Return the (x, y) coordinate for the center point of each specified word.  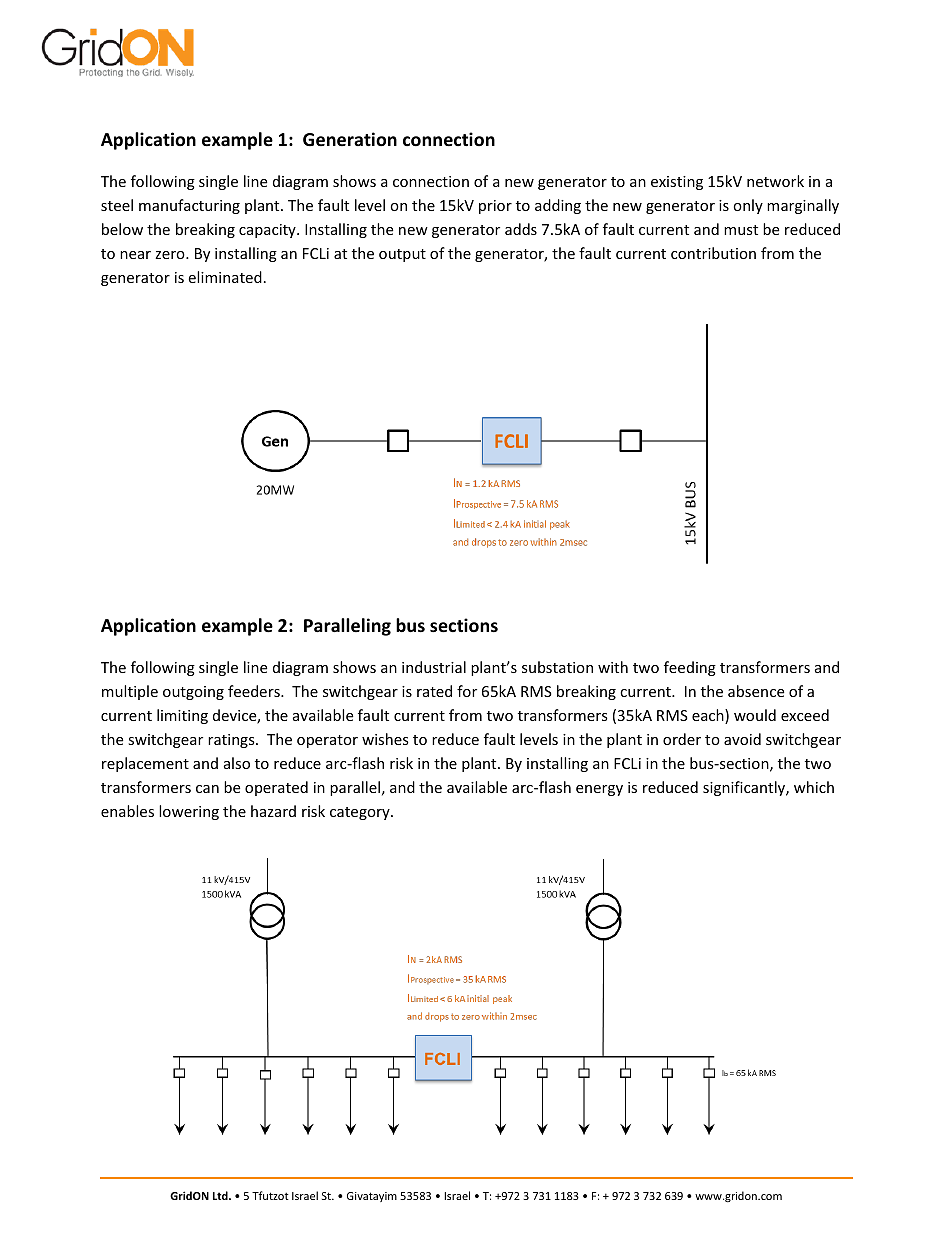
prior (495, 207)
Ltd (221, 1195)
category (361, 813)
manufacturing (189, 206)
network (775, 181)
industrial (434, 667)
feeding (690, 668)
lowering (189, 812)
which (814, 787)
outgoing (193, 693)
